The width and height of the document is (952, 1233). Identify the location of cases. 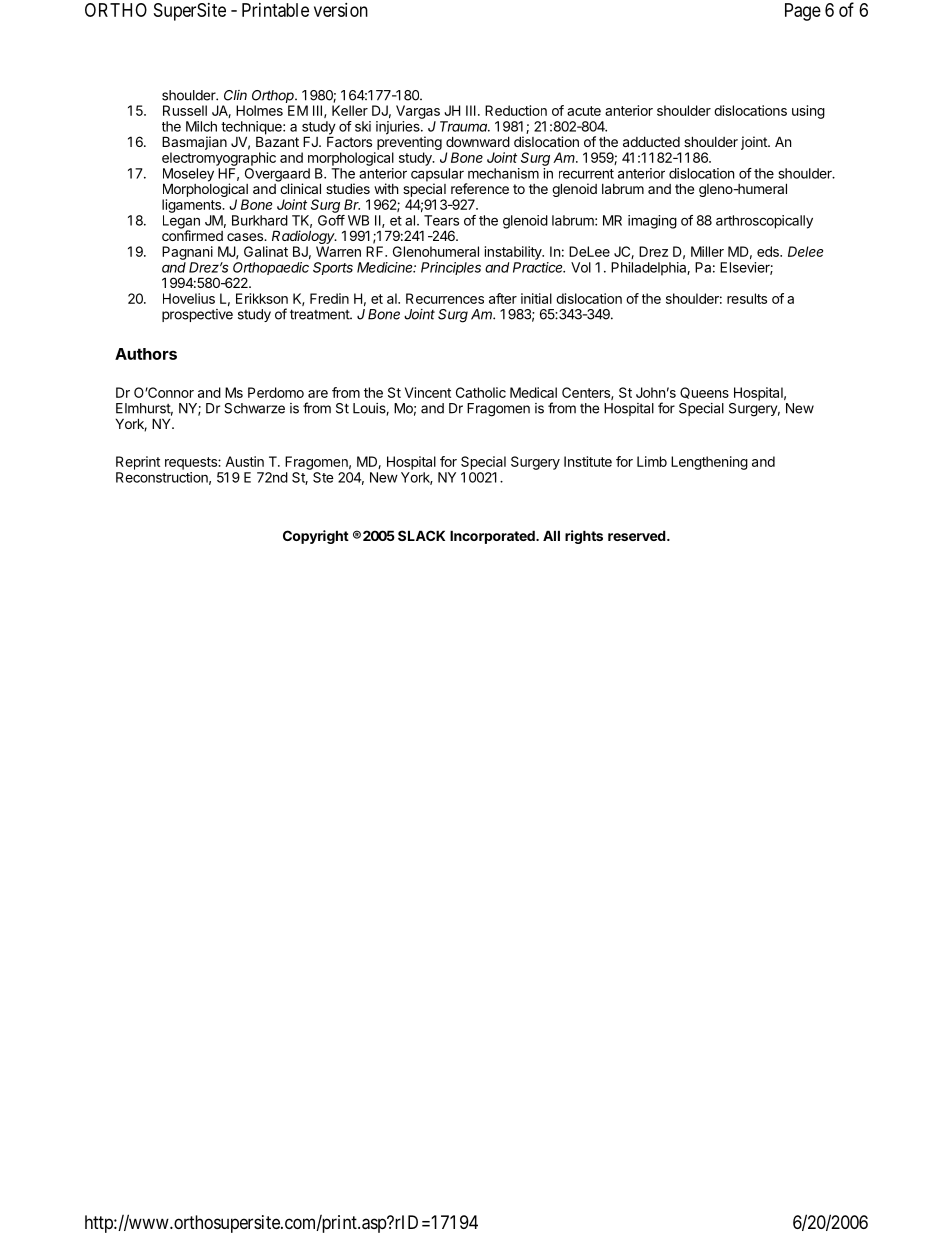
(246, 237).
